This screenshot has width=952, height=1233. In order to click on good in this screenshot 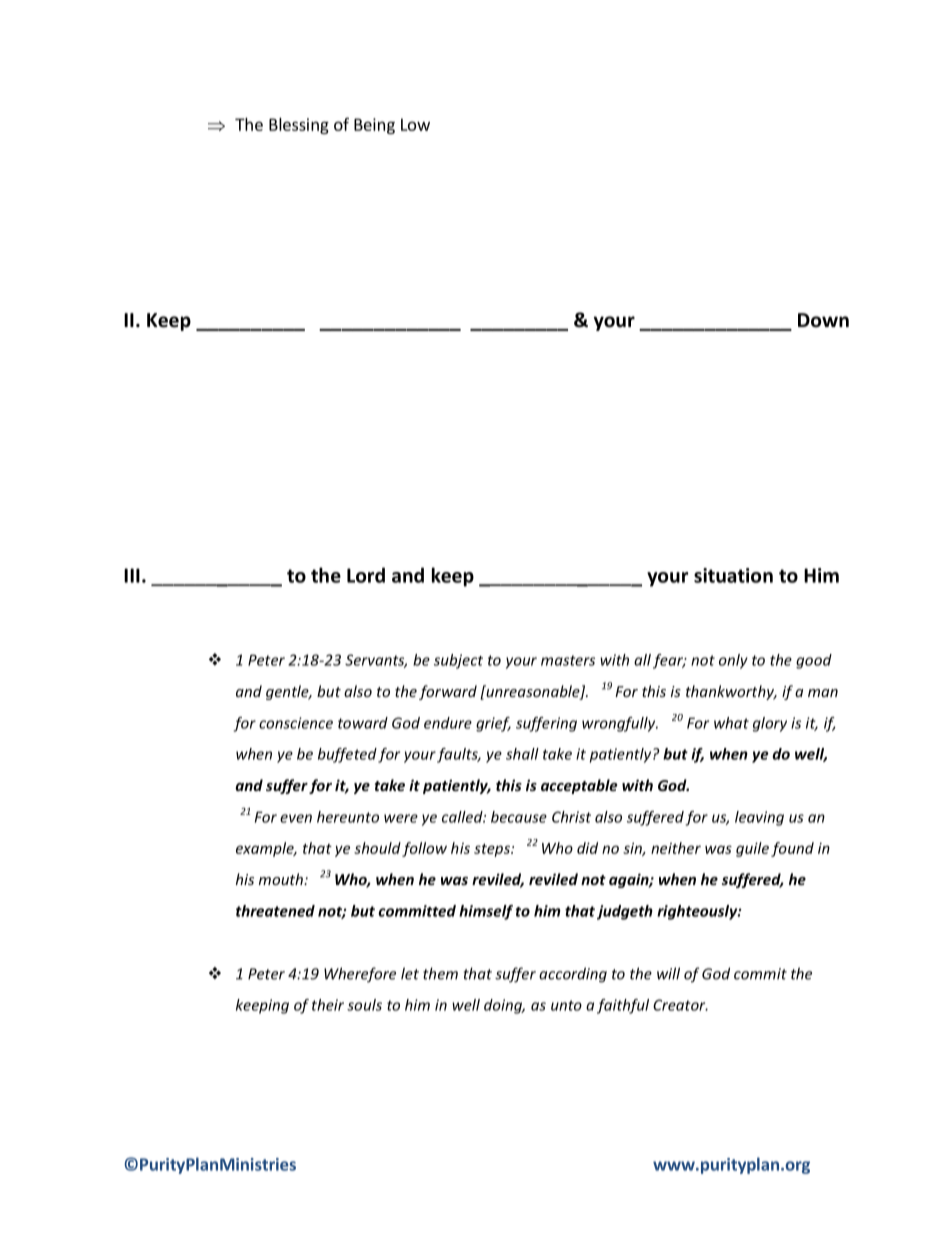, I will do `click(814, 661)`.
